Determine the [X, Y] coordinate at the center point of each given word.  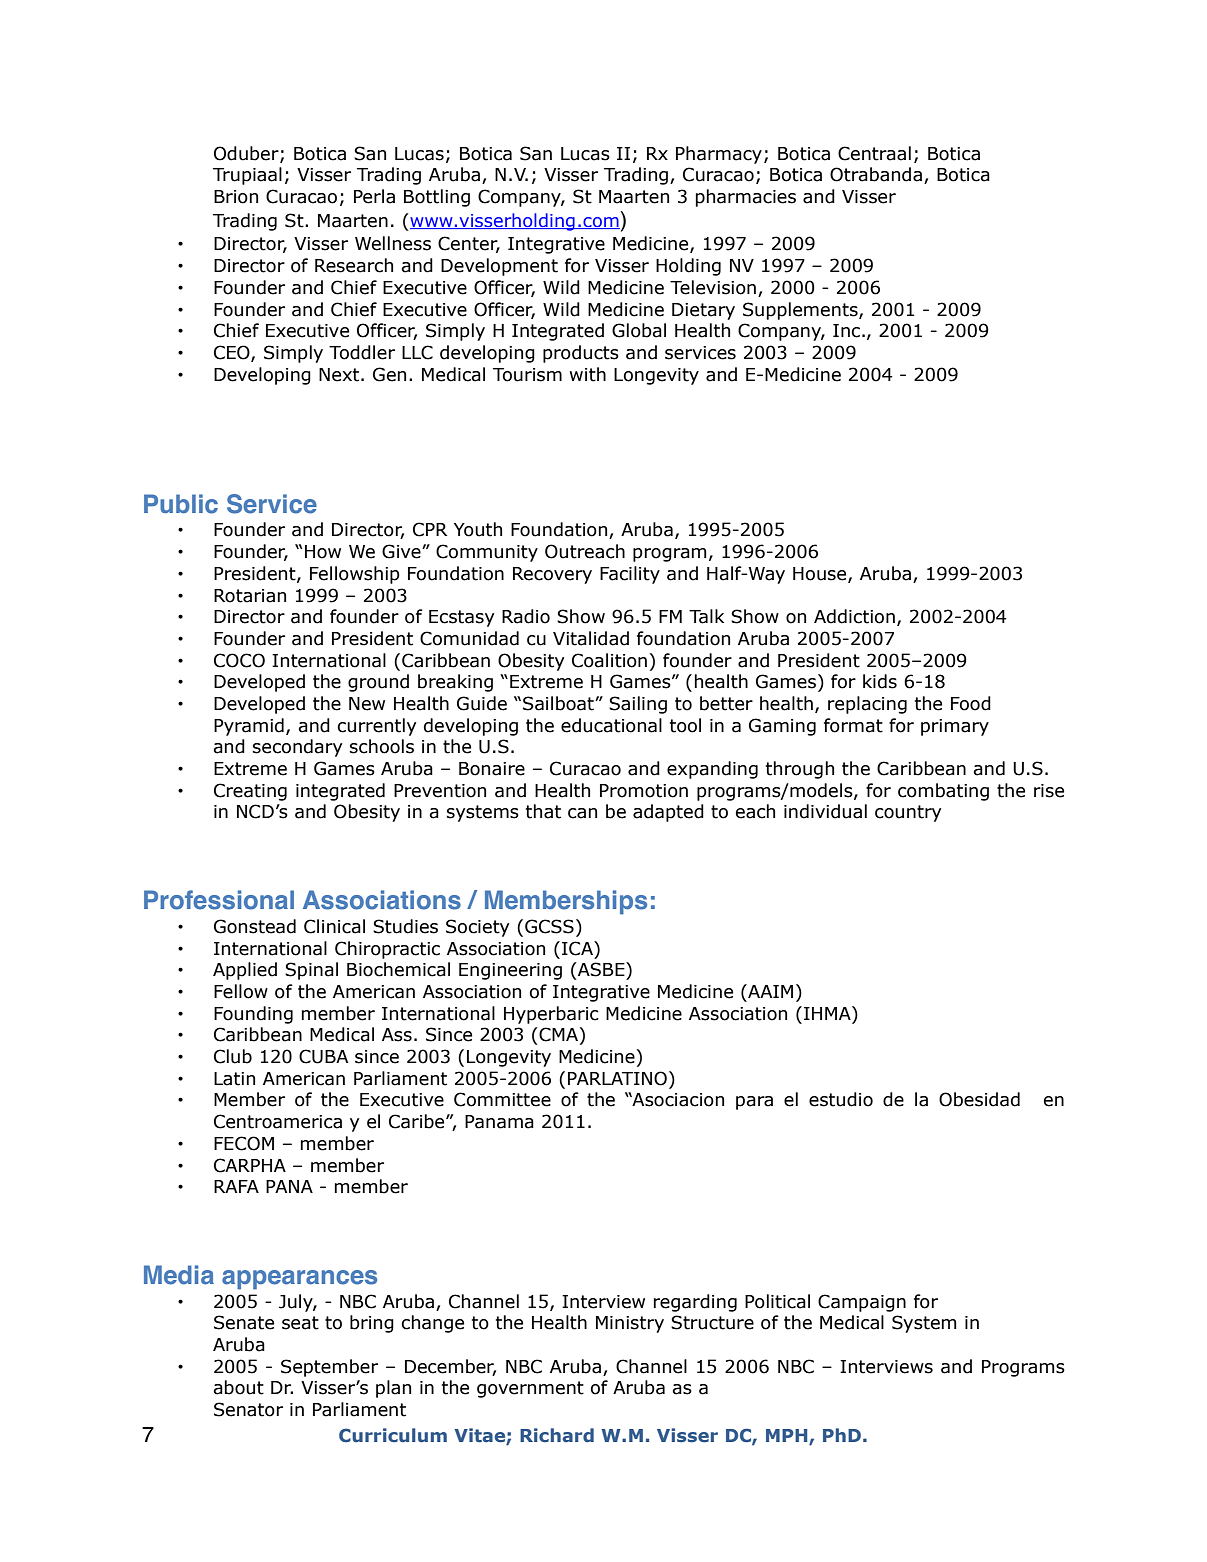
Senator [248, 1409]
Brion [236, 197]
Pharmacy [719, 155]
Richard [557, 1435]
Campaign [862, 1303]
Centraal [874, 153]
